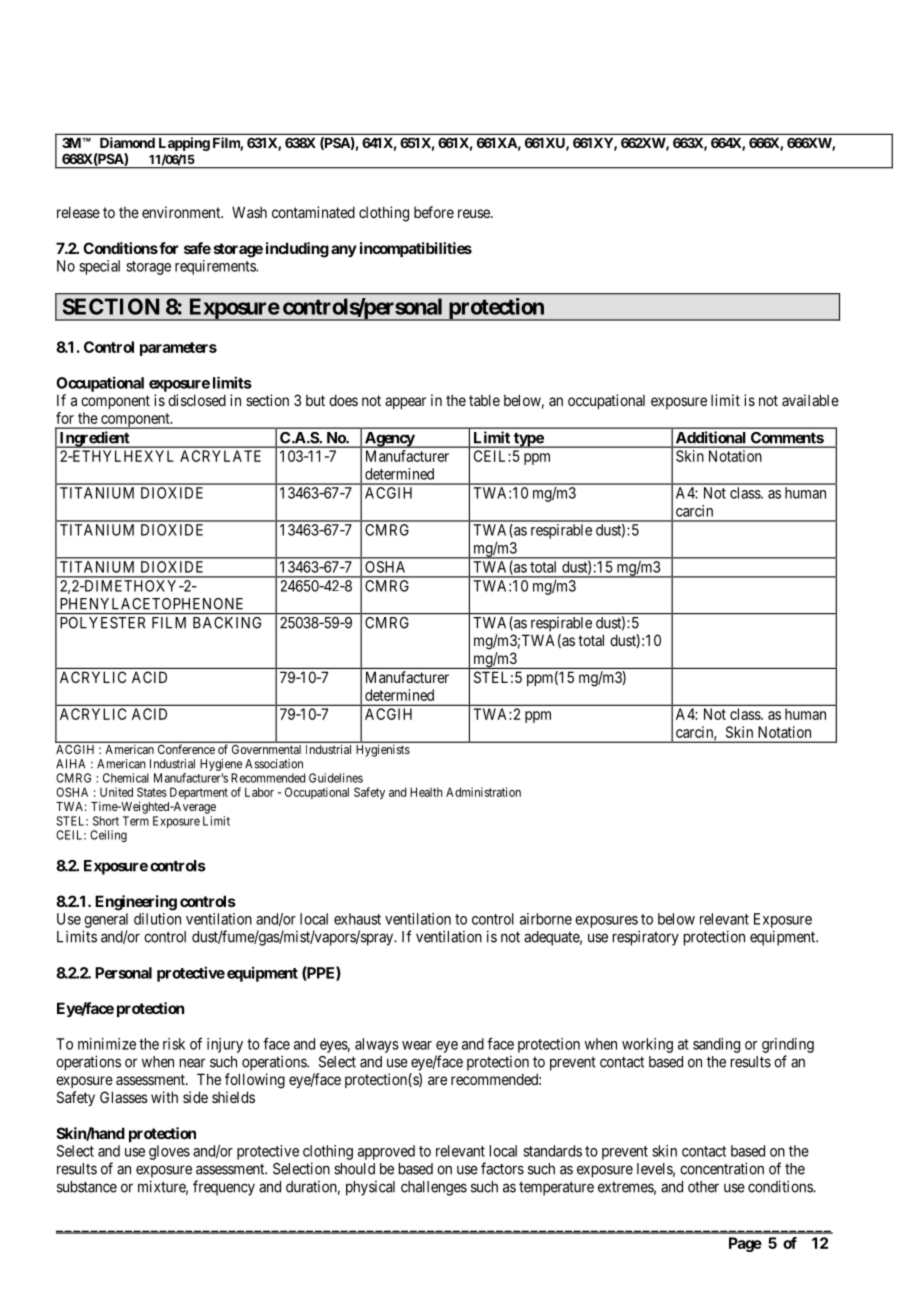 The height and width of the screenshot is (1308, 924). Describe the element at coordinates (227, 623) in the screenshot. I see `BACKING` at that location.
